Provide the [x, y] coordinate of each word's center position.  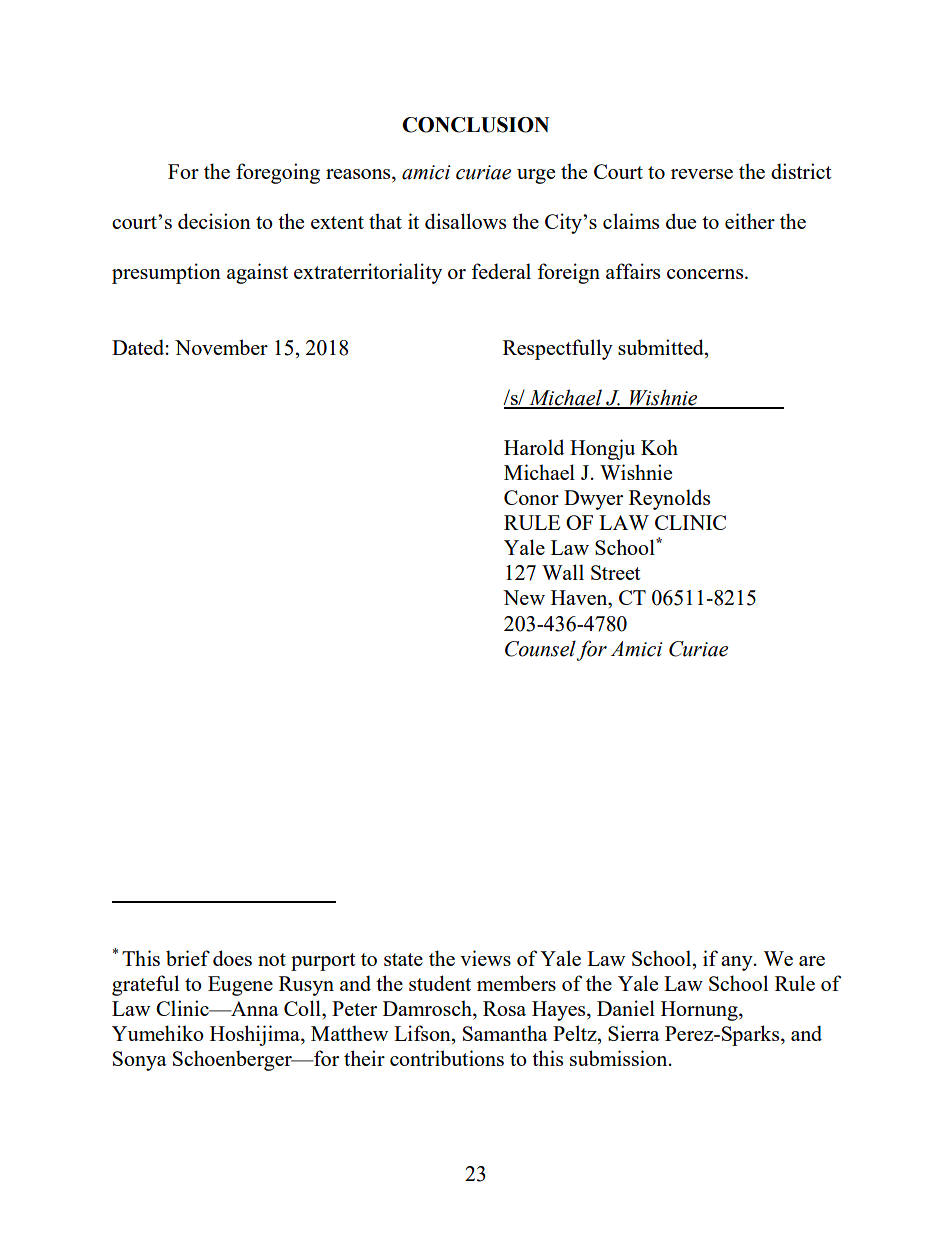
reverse [702, 174]
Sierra [634, 1033]
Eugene [240, 986]
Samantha [505, 1033]
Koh [659, 447]
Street [616, 572]
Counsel [540, 648]
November [221, 347]
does [232, 958]
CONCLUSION [475, 125]
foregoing [278, 173]
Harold [534, 447]
